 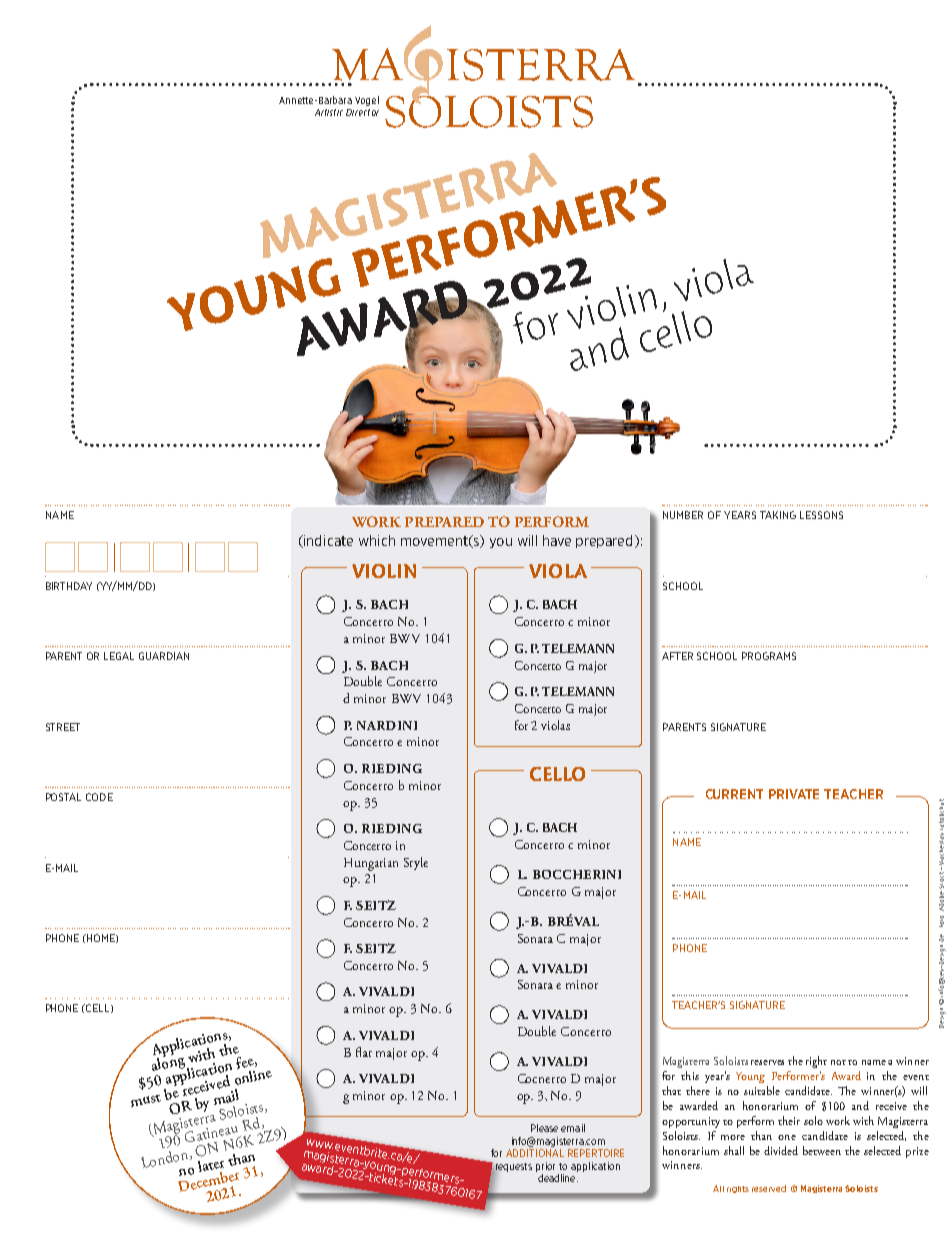 I want to click on Style, so click(x=416, y=863).
